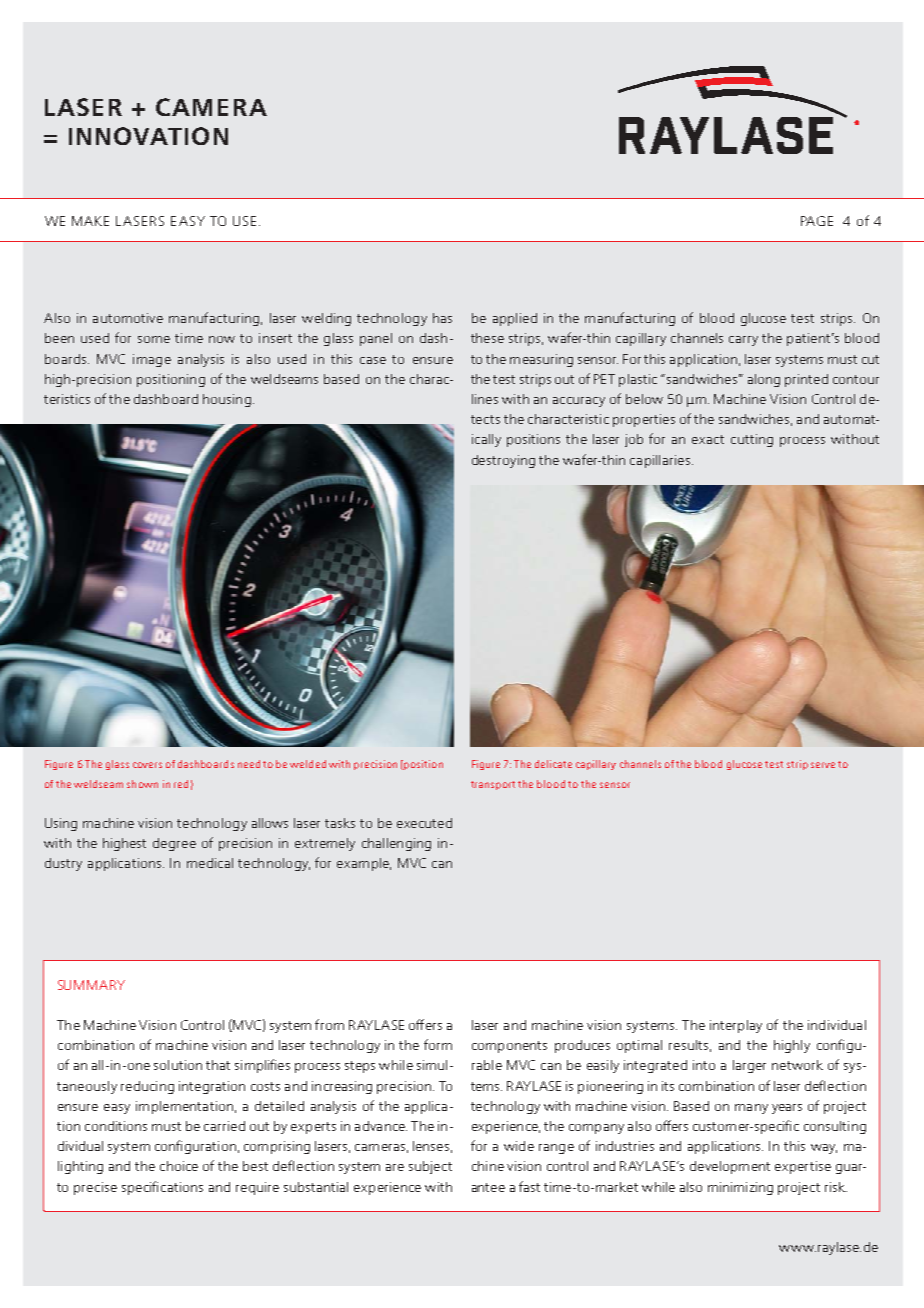 The width and height of the screenshot is (924, 1308). What do you see at coordinates (553, 764) in the screenshot?
I see `delicate` at bounding box center [553, 764].
